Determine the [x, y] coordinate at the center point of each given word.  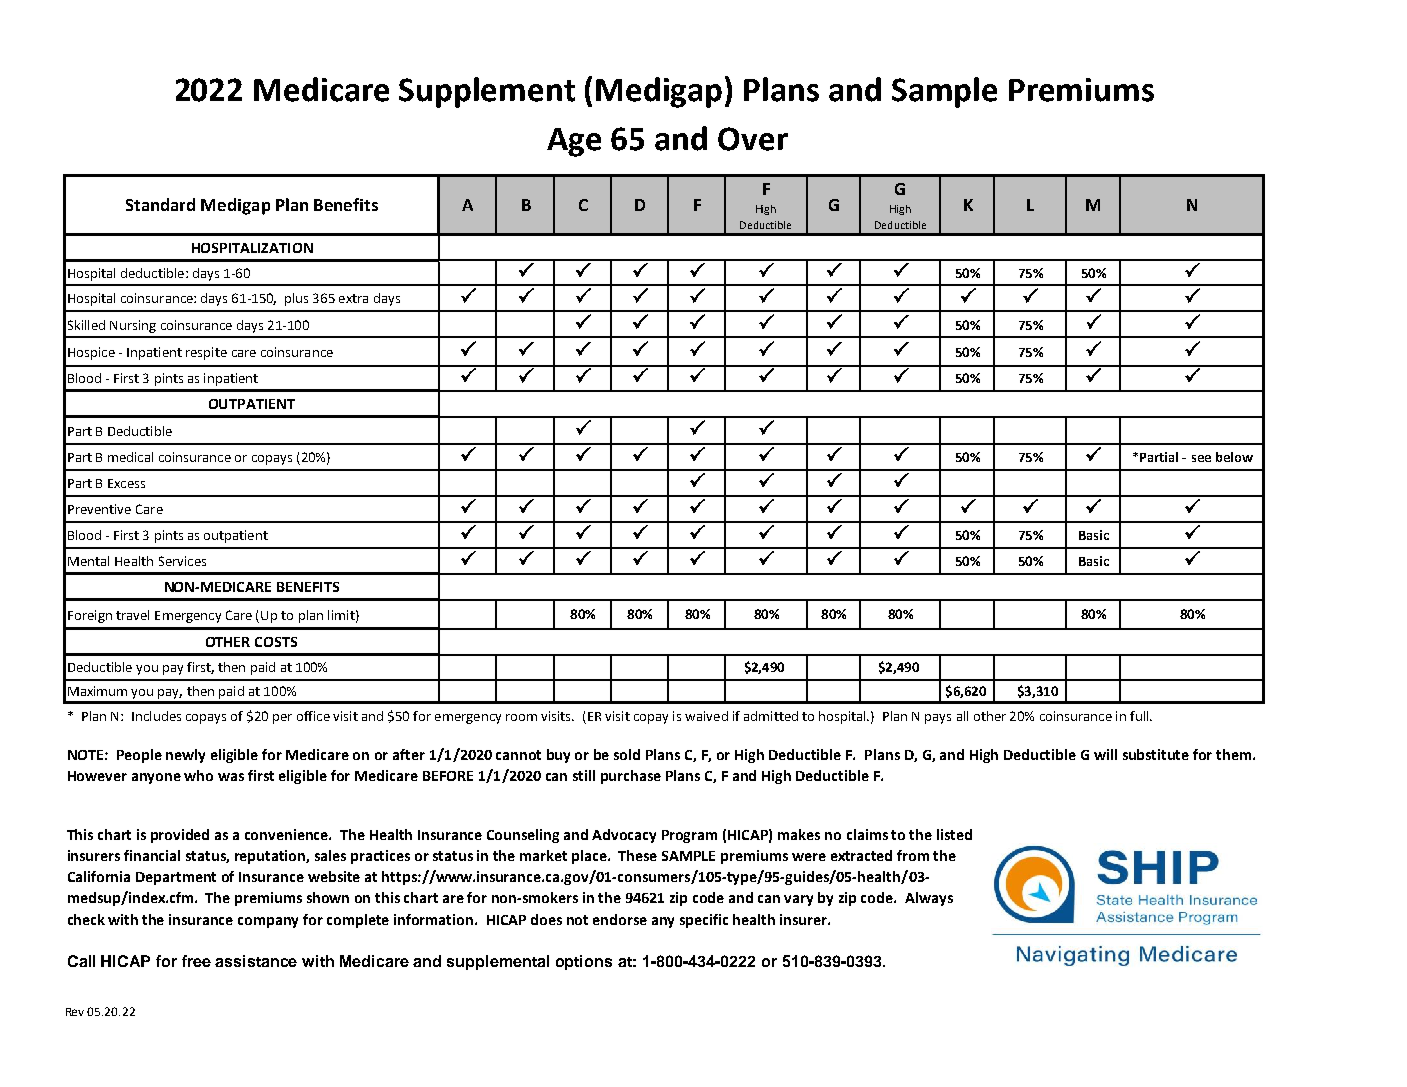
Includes [156, 716]
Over [753, 139]
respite [206, 353]
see [1201, 458]
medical [130, 457]
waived [706, 716]
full [1140, 716]
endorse [620, 919]
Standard [160, 204]
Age [574, 142]
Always [929, 899]
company [268, 922]
